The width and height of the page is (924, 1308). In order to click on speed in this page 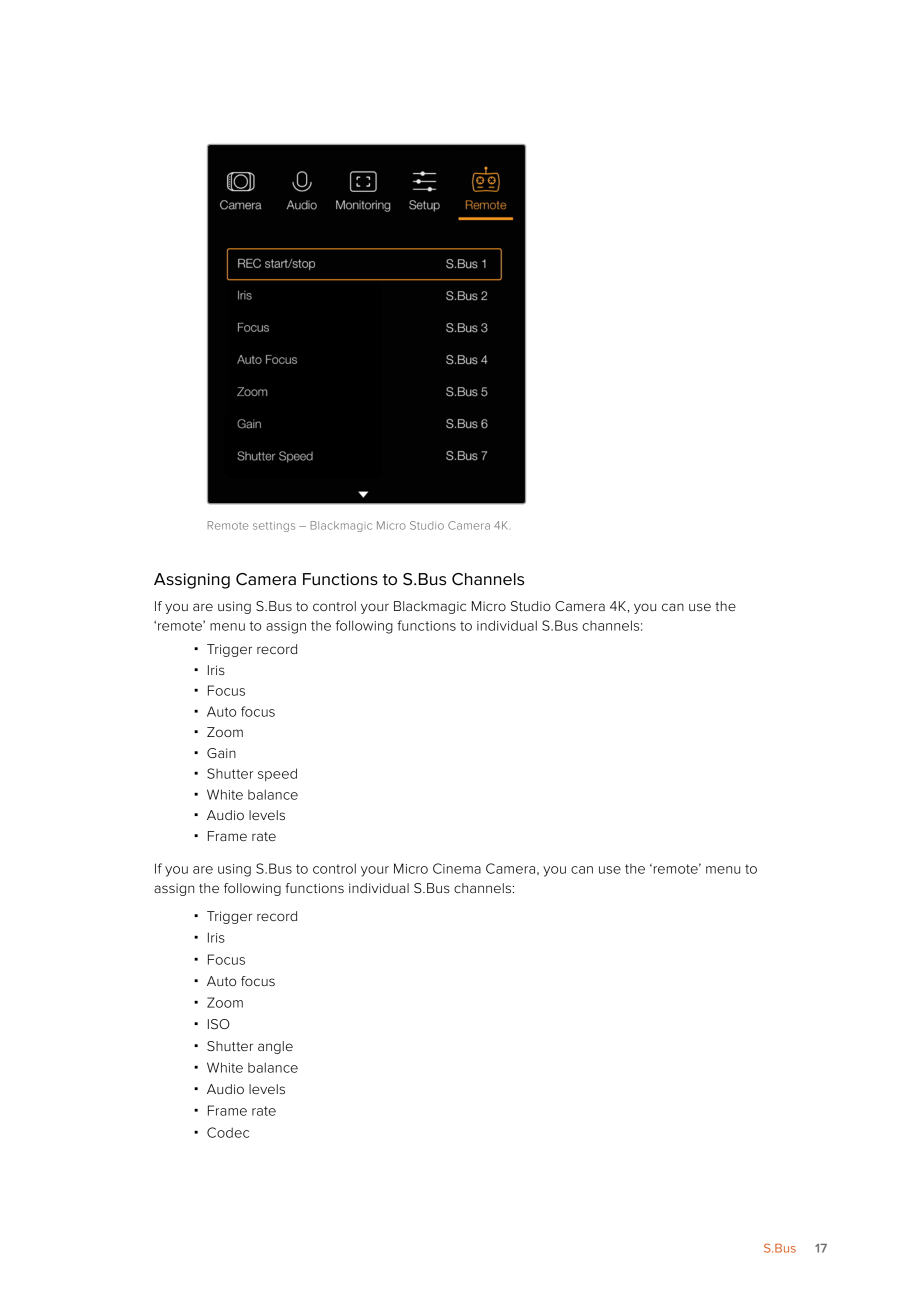, I will do `click(277, 774)`.
